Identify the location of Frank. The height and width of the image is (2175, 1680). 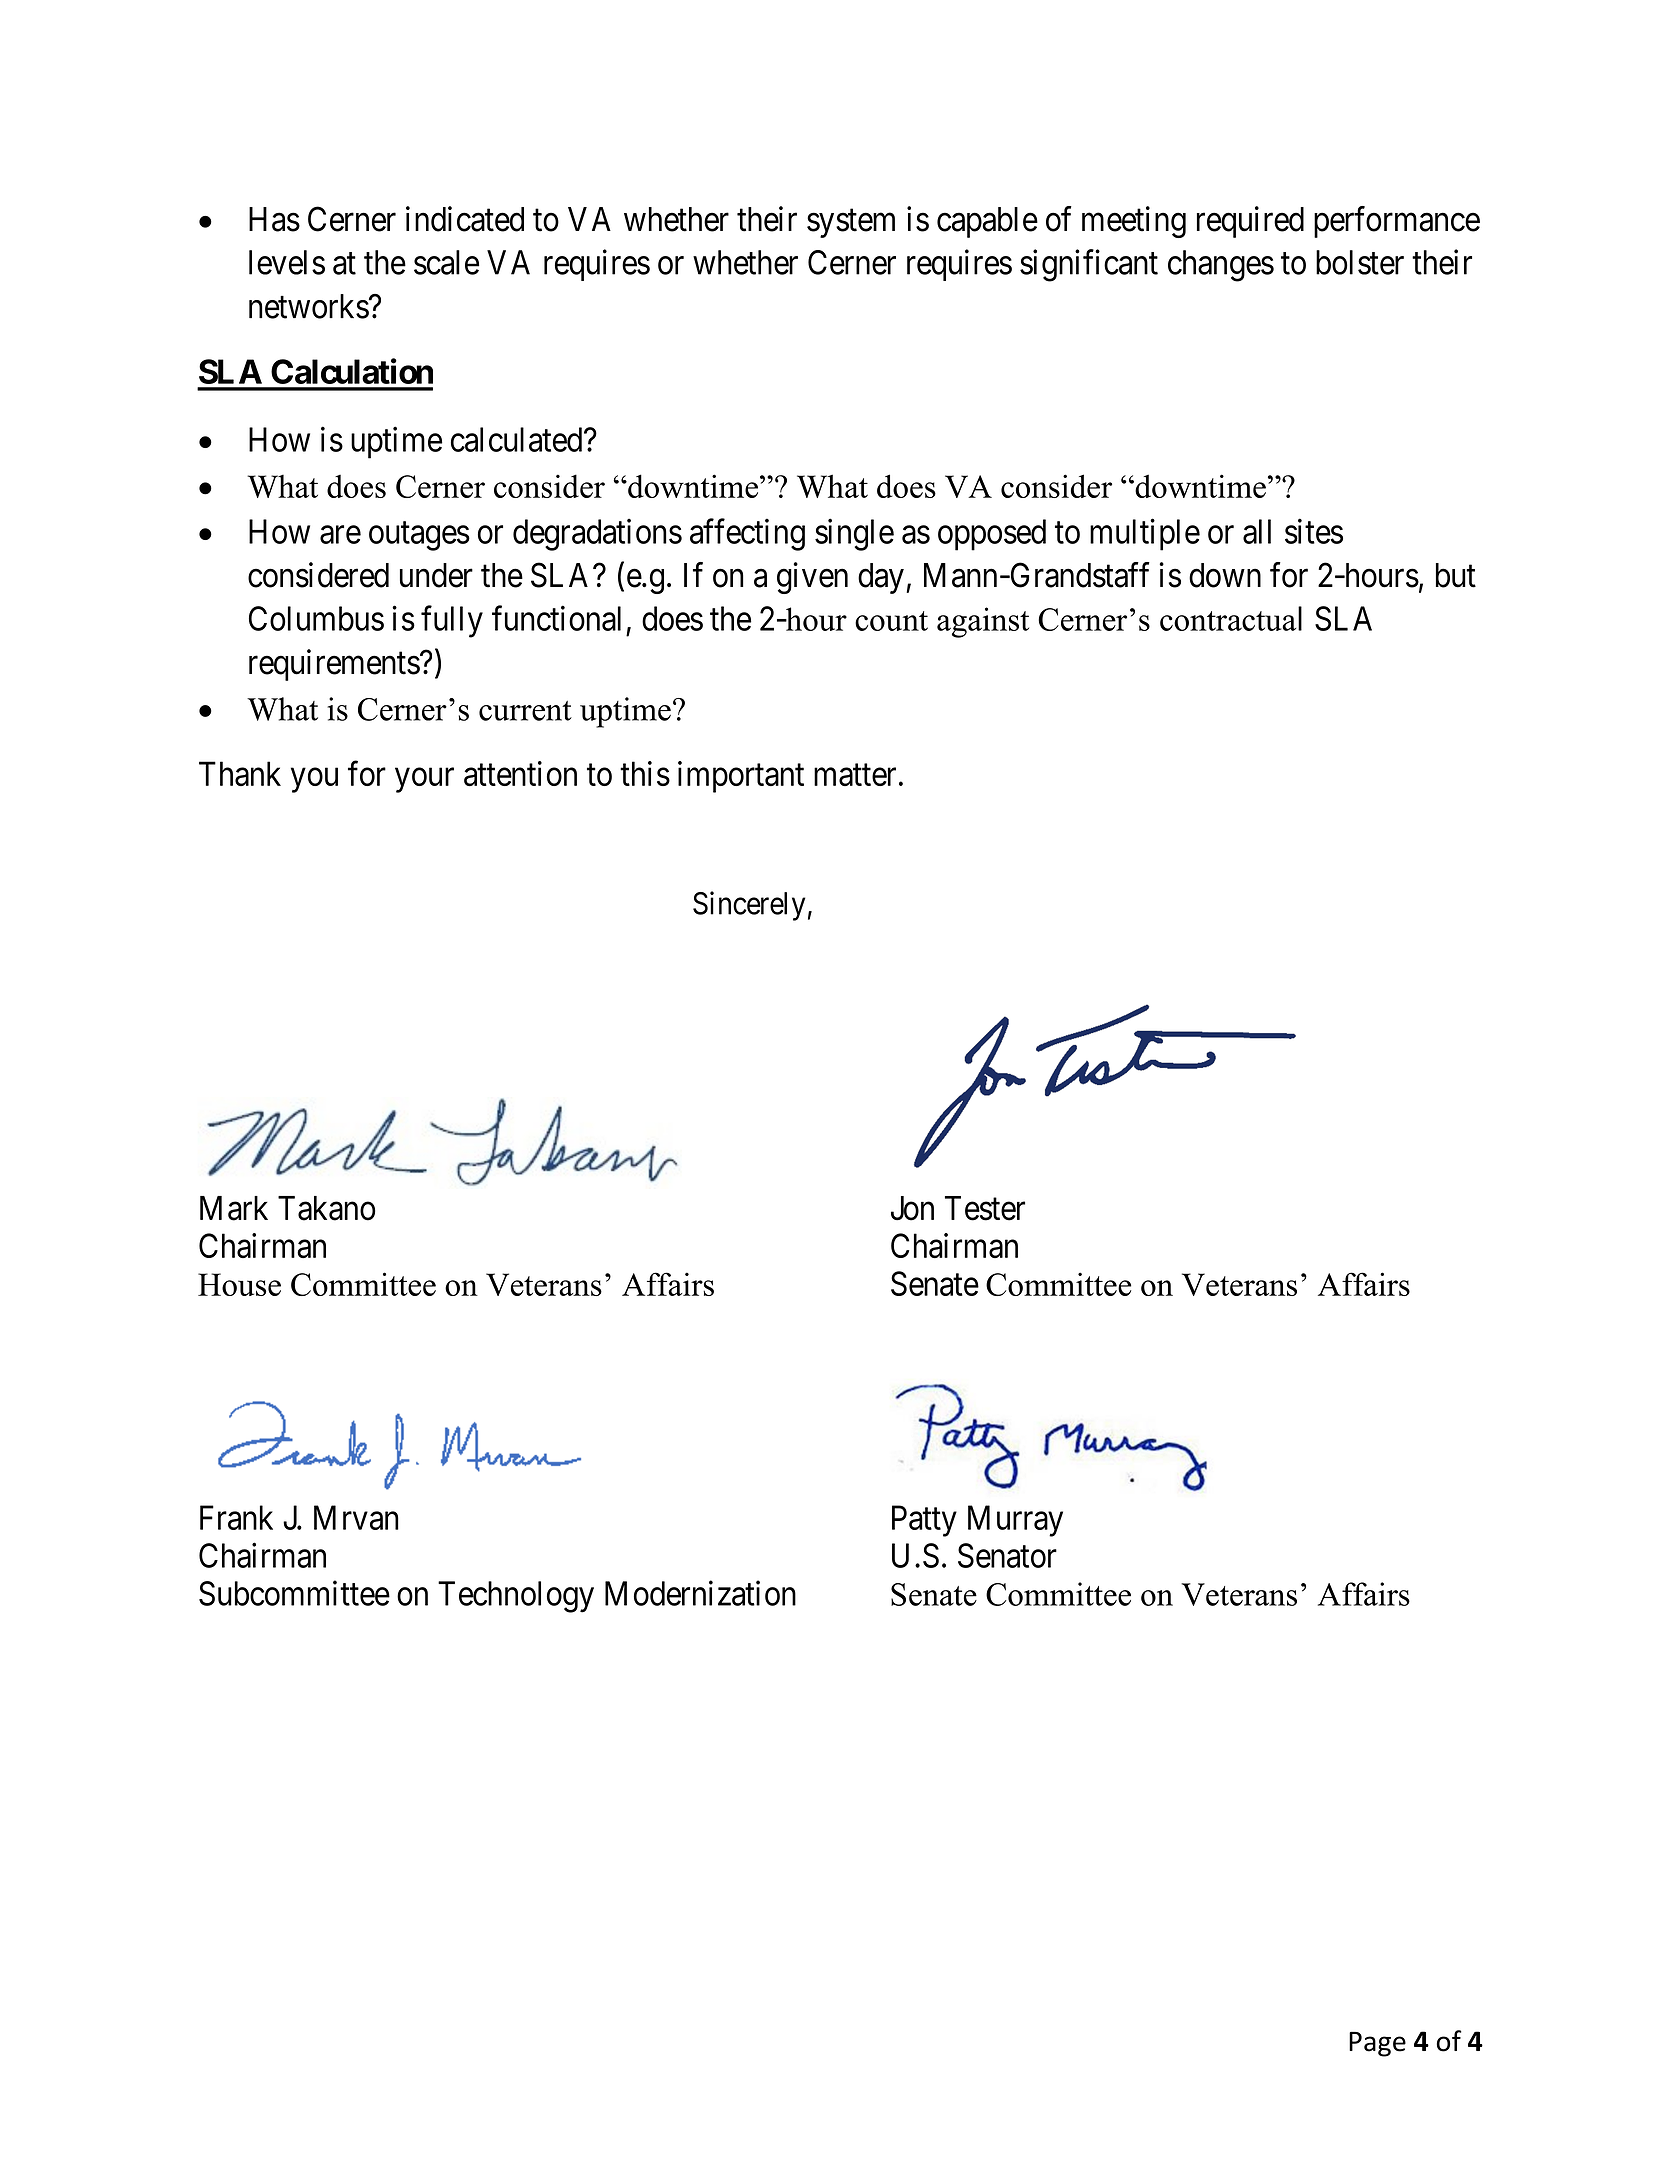
(236, 1517).
